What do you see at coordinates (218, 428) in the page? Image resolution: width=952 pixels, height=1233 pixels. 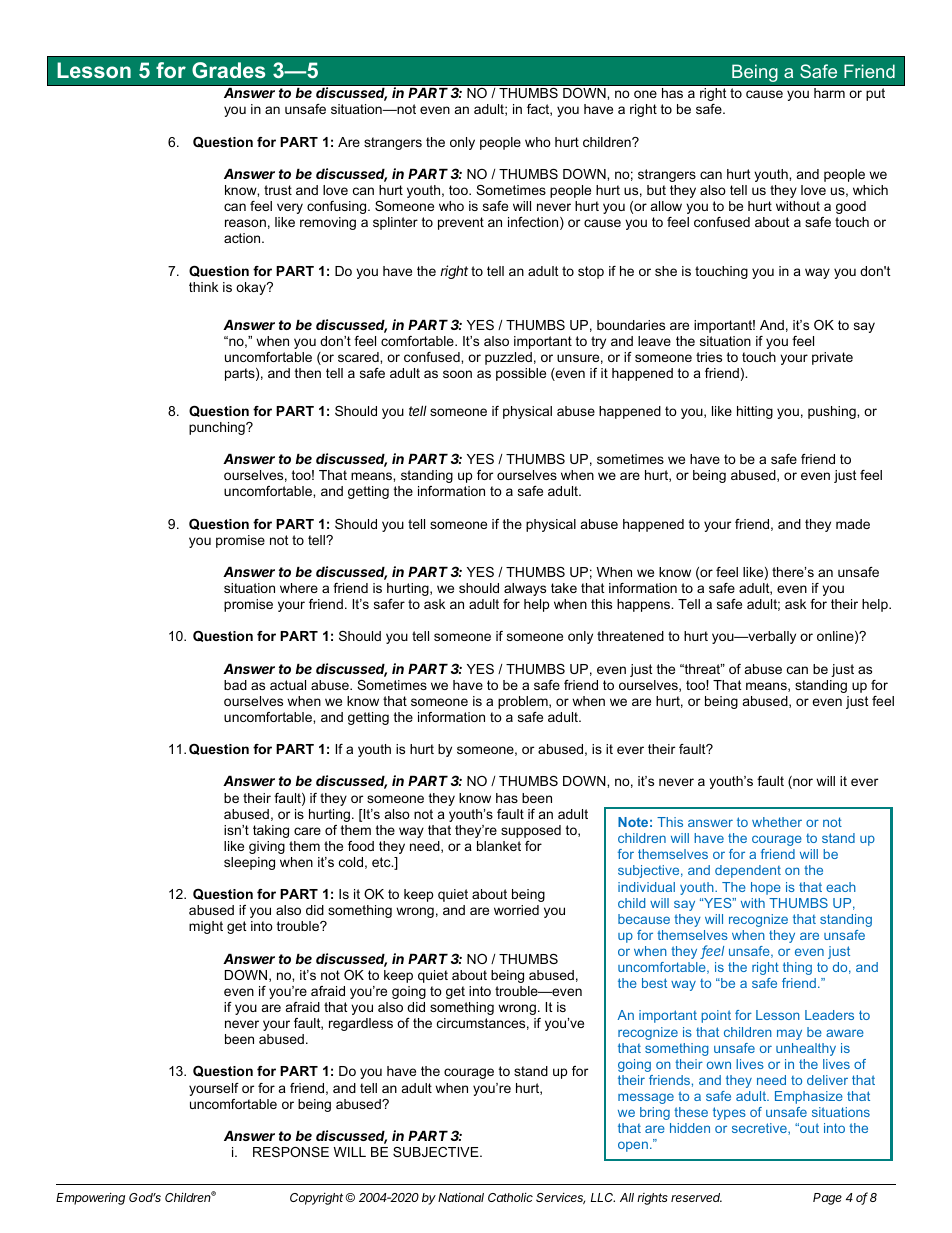 I see `punching` at bounding box center [218, 428].
